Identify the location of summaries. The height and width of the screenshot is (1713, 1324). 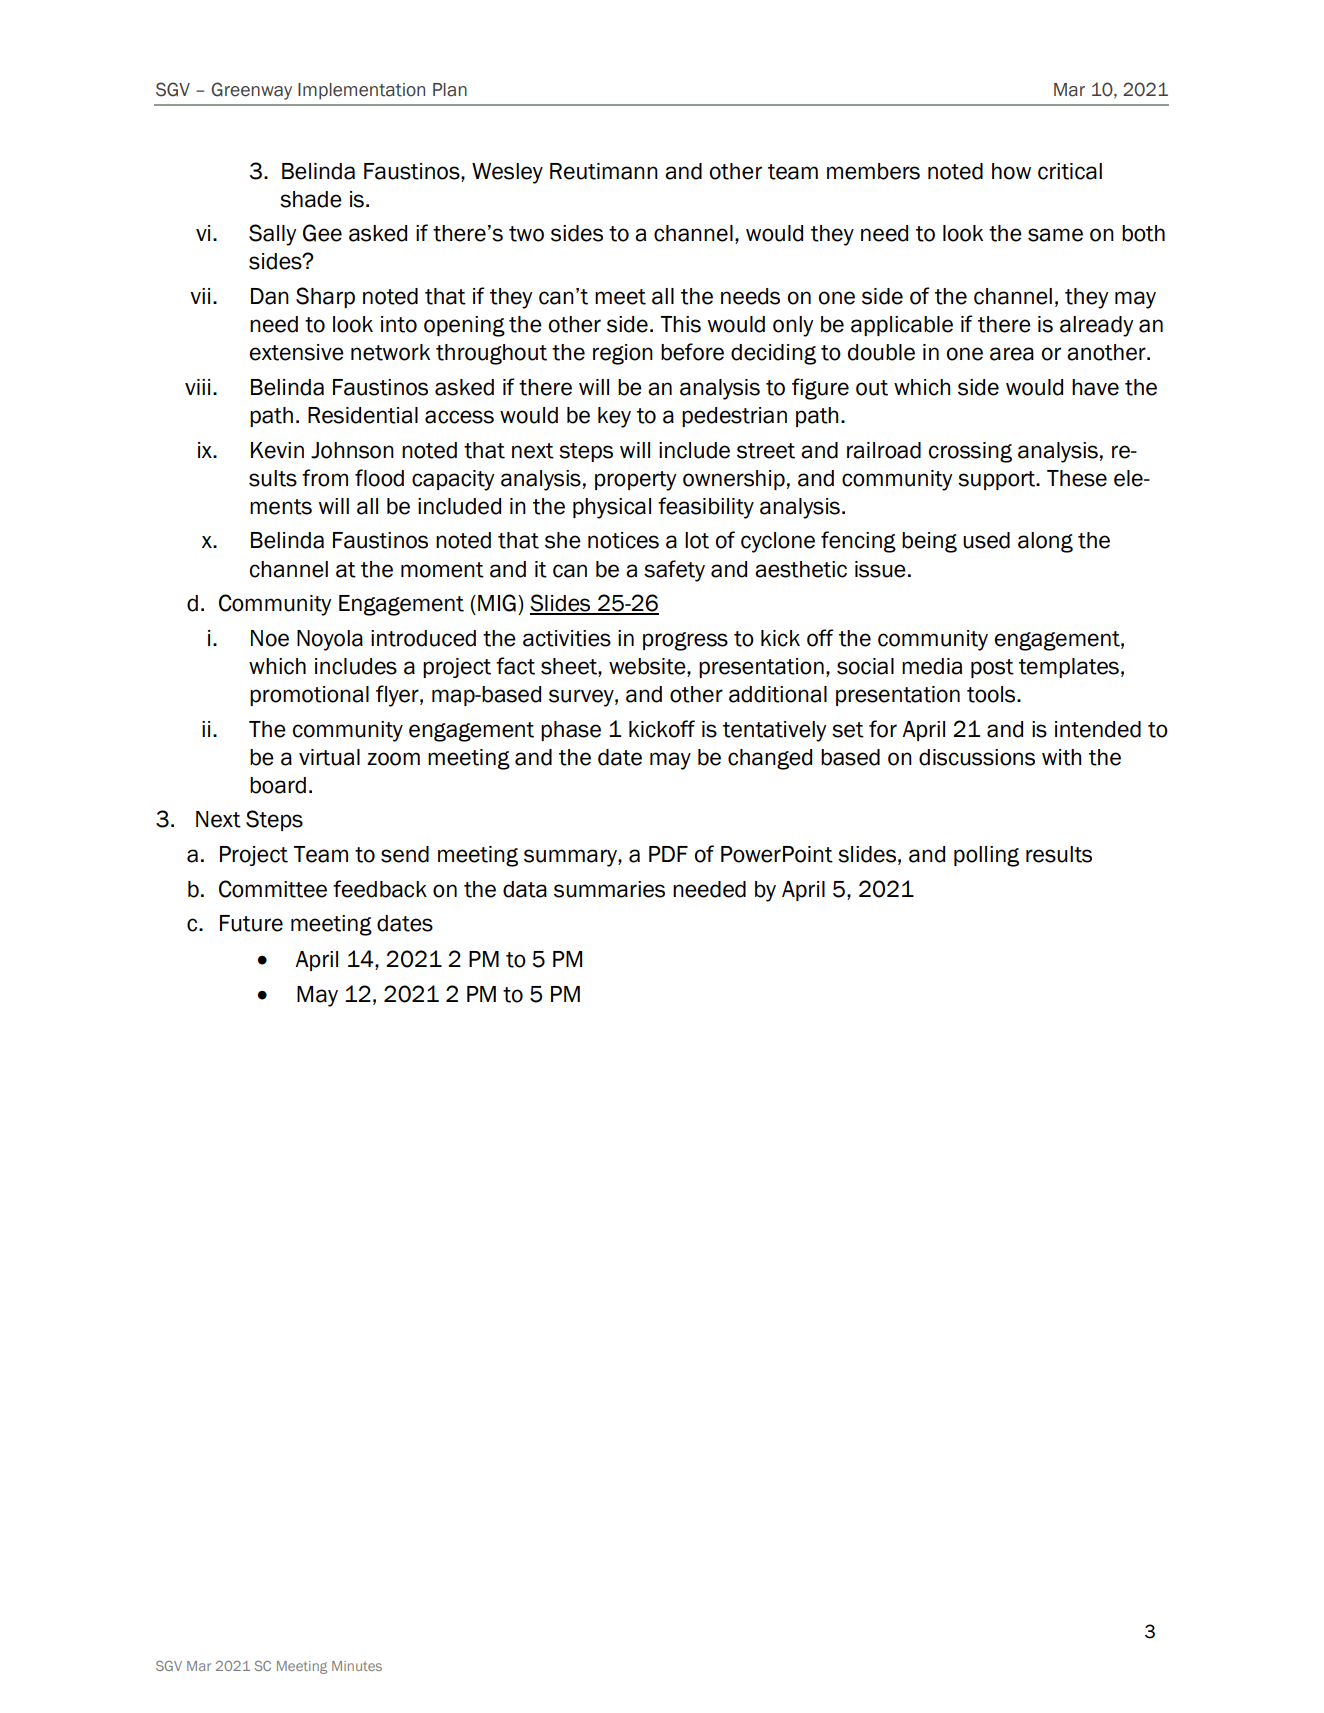
(609, 889).
